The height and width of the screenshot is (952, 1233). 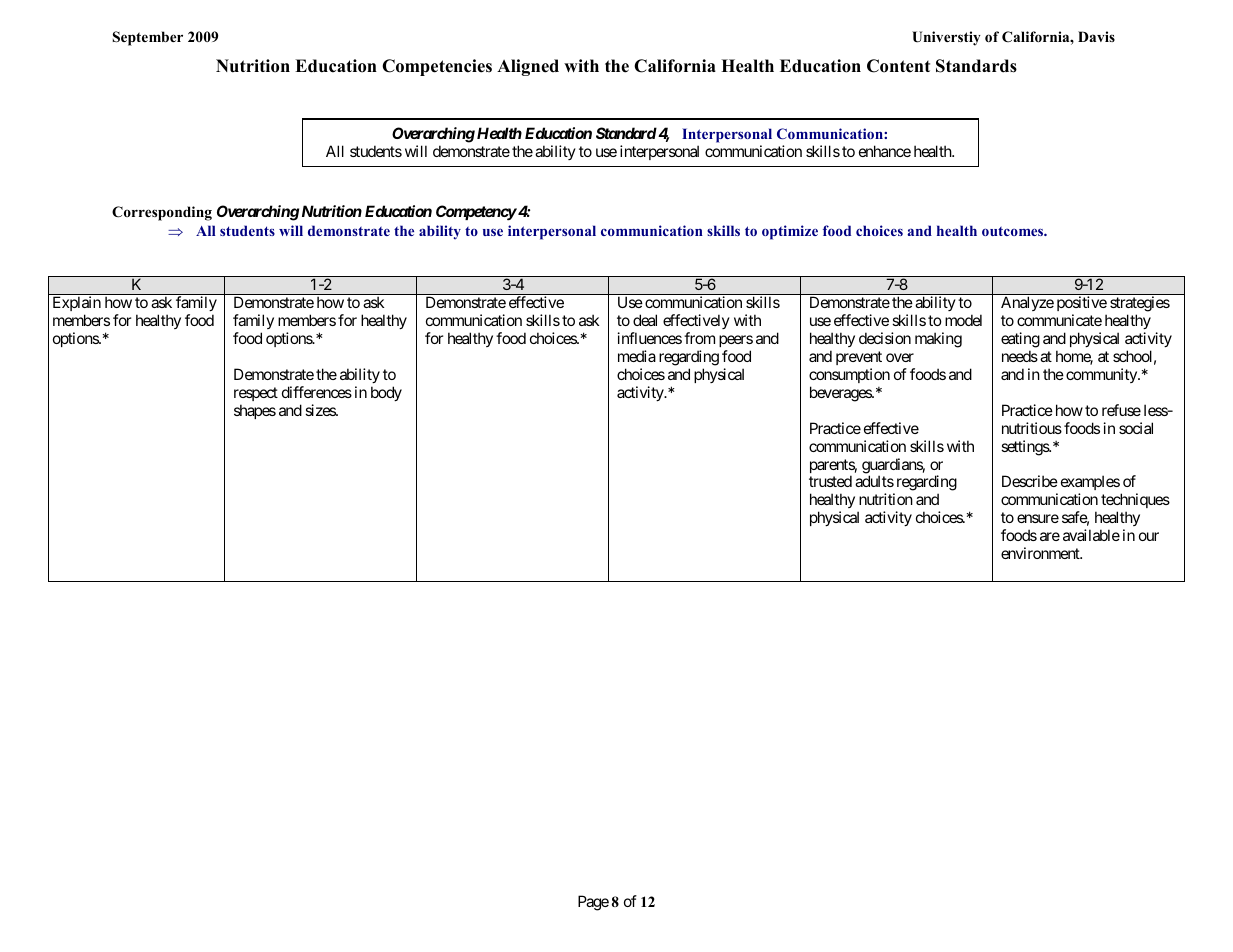 What do you see at coordinates (148, 38) in the screenshot?
I see `September` at bounding box center [148, 38].
